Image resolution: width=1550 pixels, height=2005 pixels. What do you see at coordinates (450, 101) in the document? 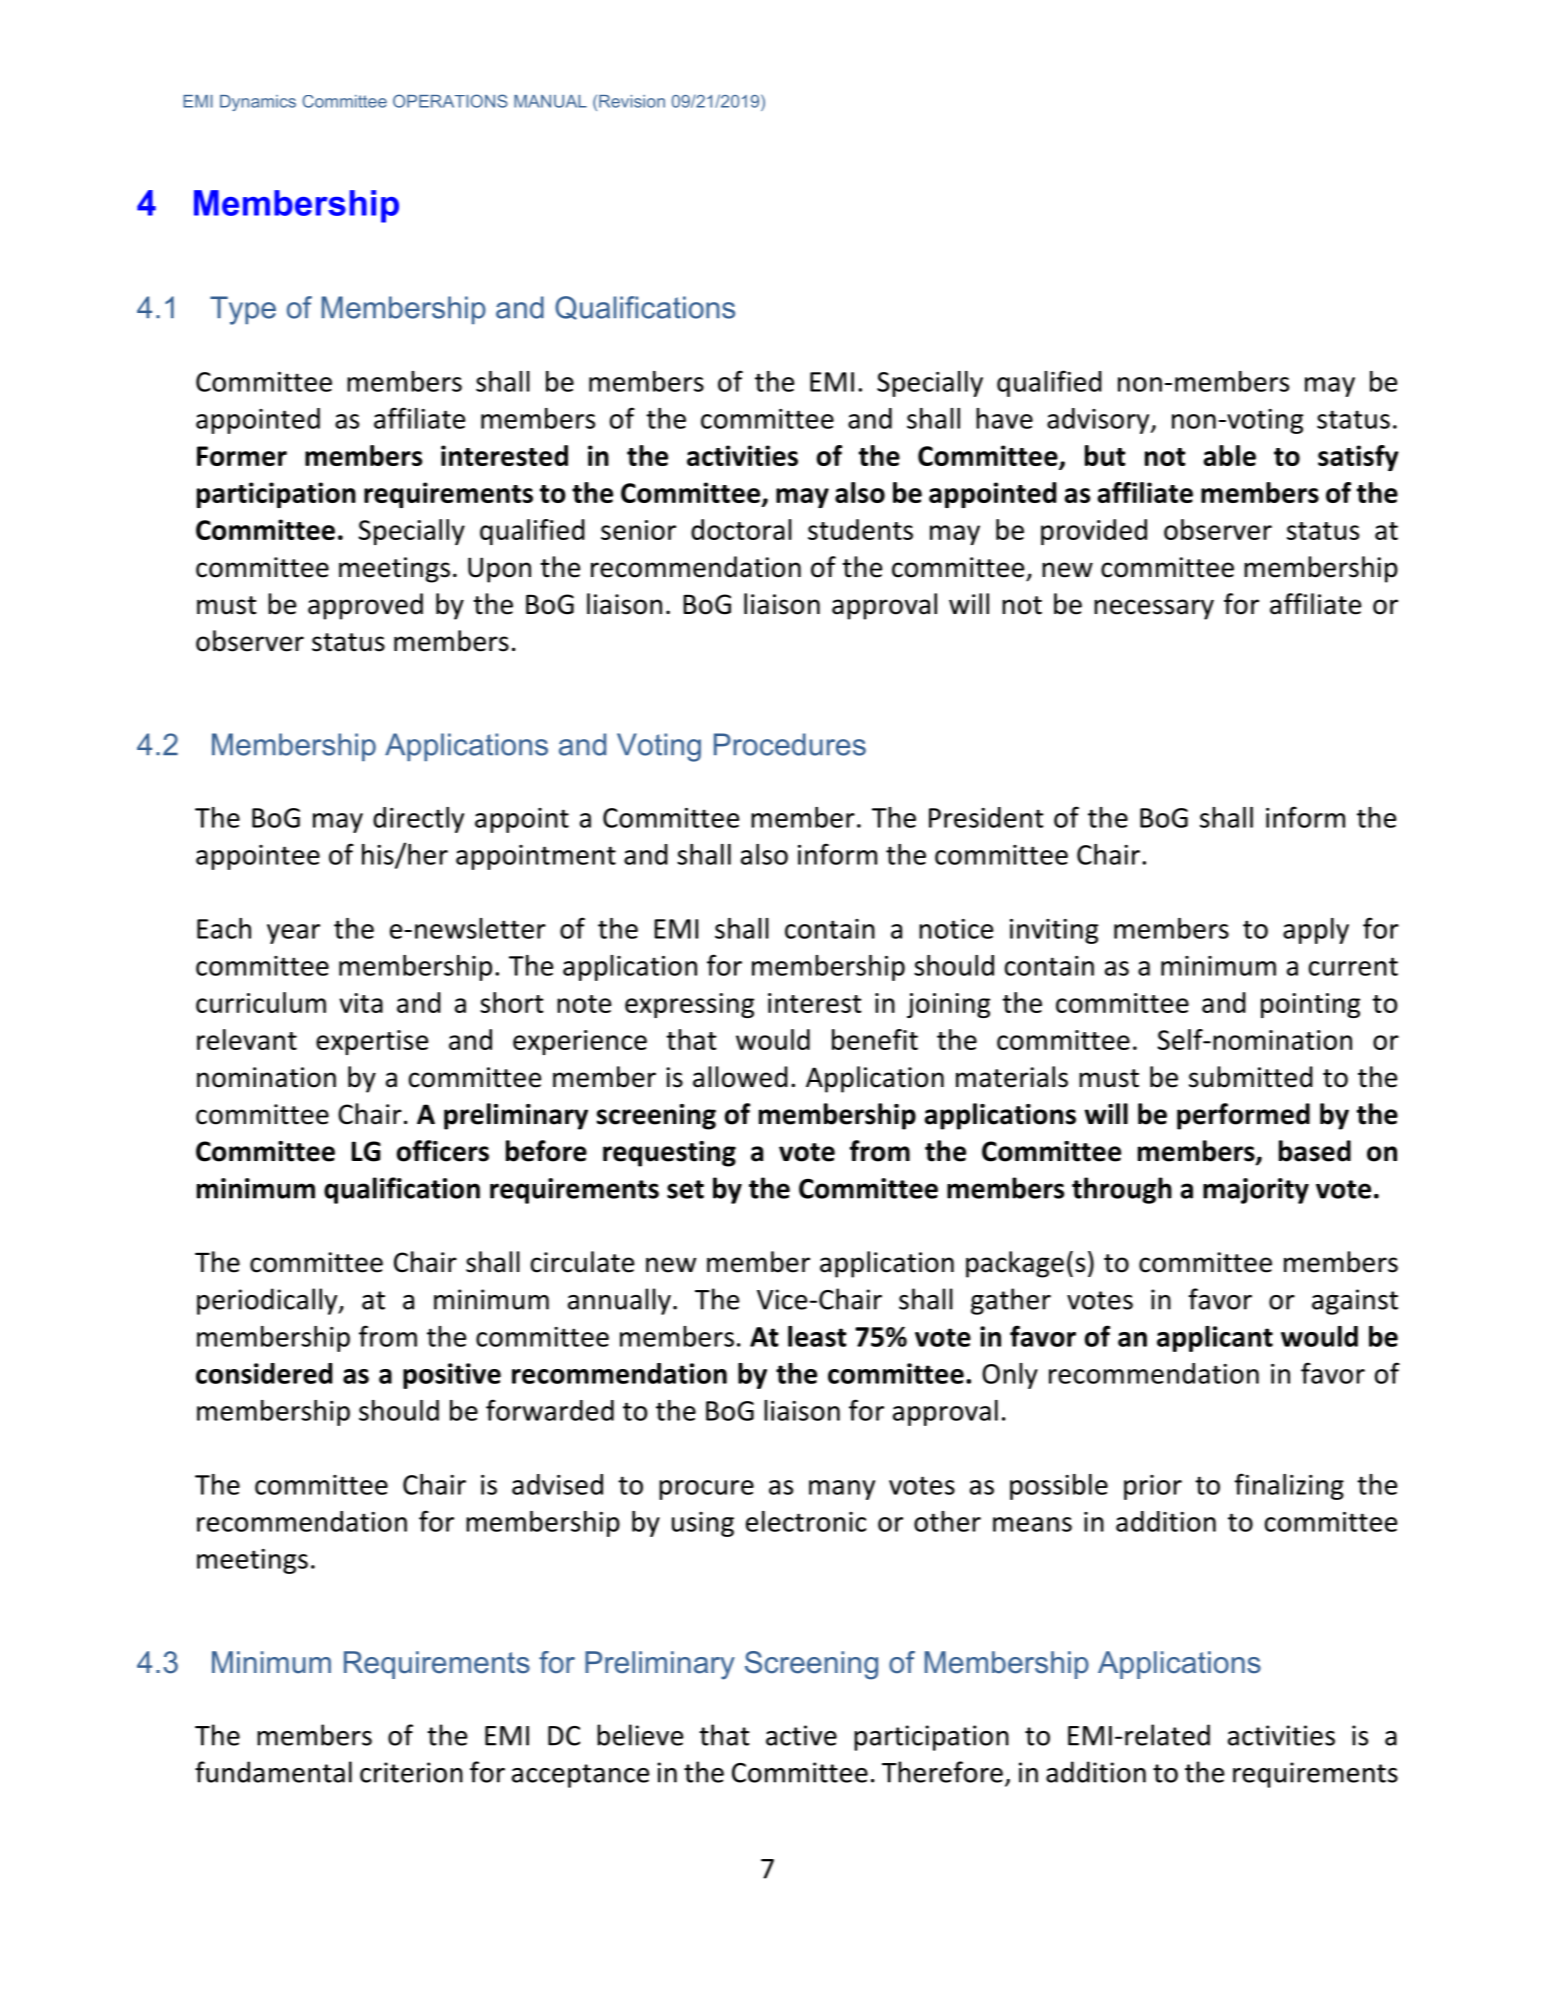
I see `OPERATIONS` at bounding box center [450, 101].
